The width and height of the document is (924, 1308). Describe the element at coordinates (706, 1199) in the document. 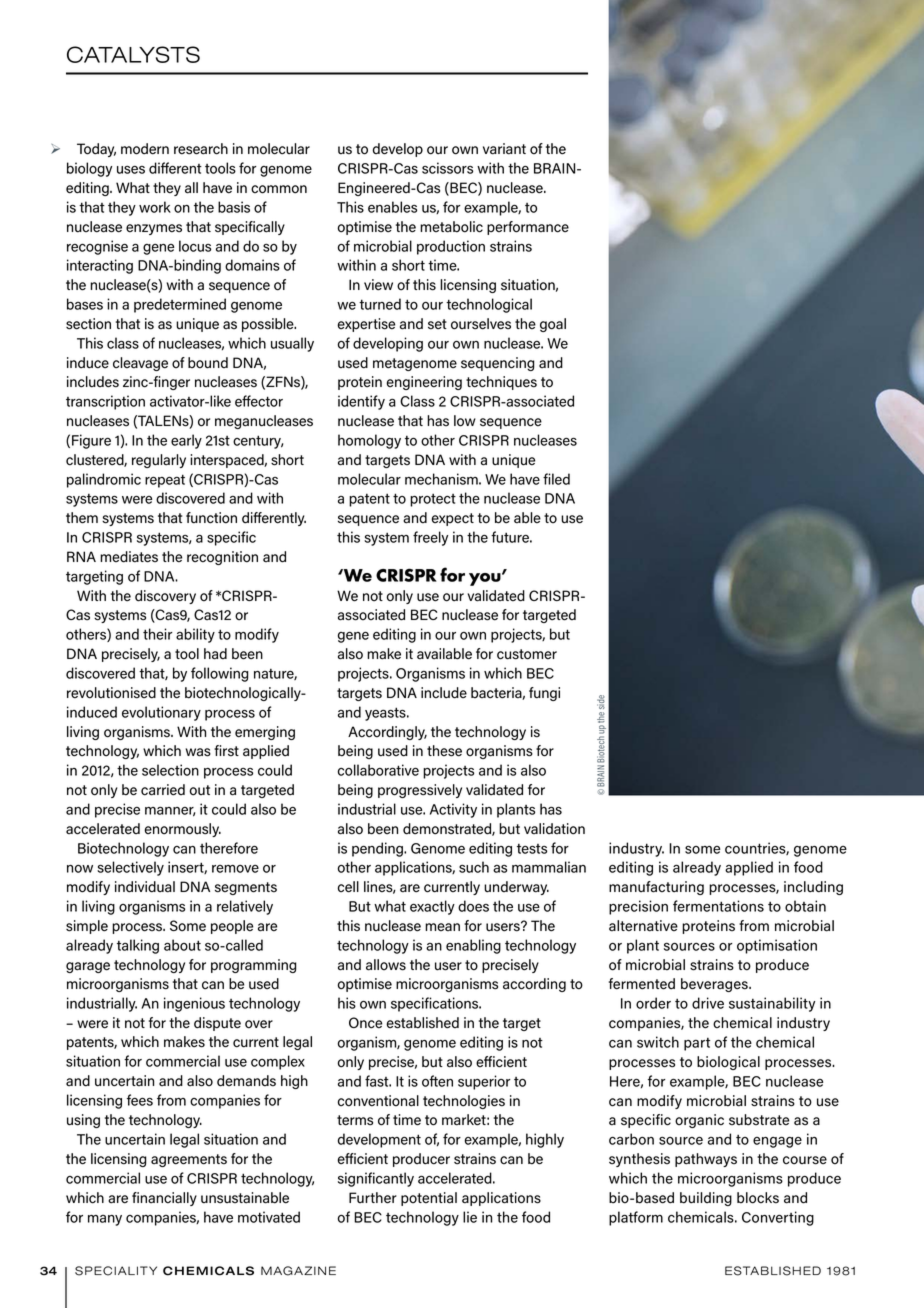

I see `building` at that location.
